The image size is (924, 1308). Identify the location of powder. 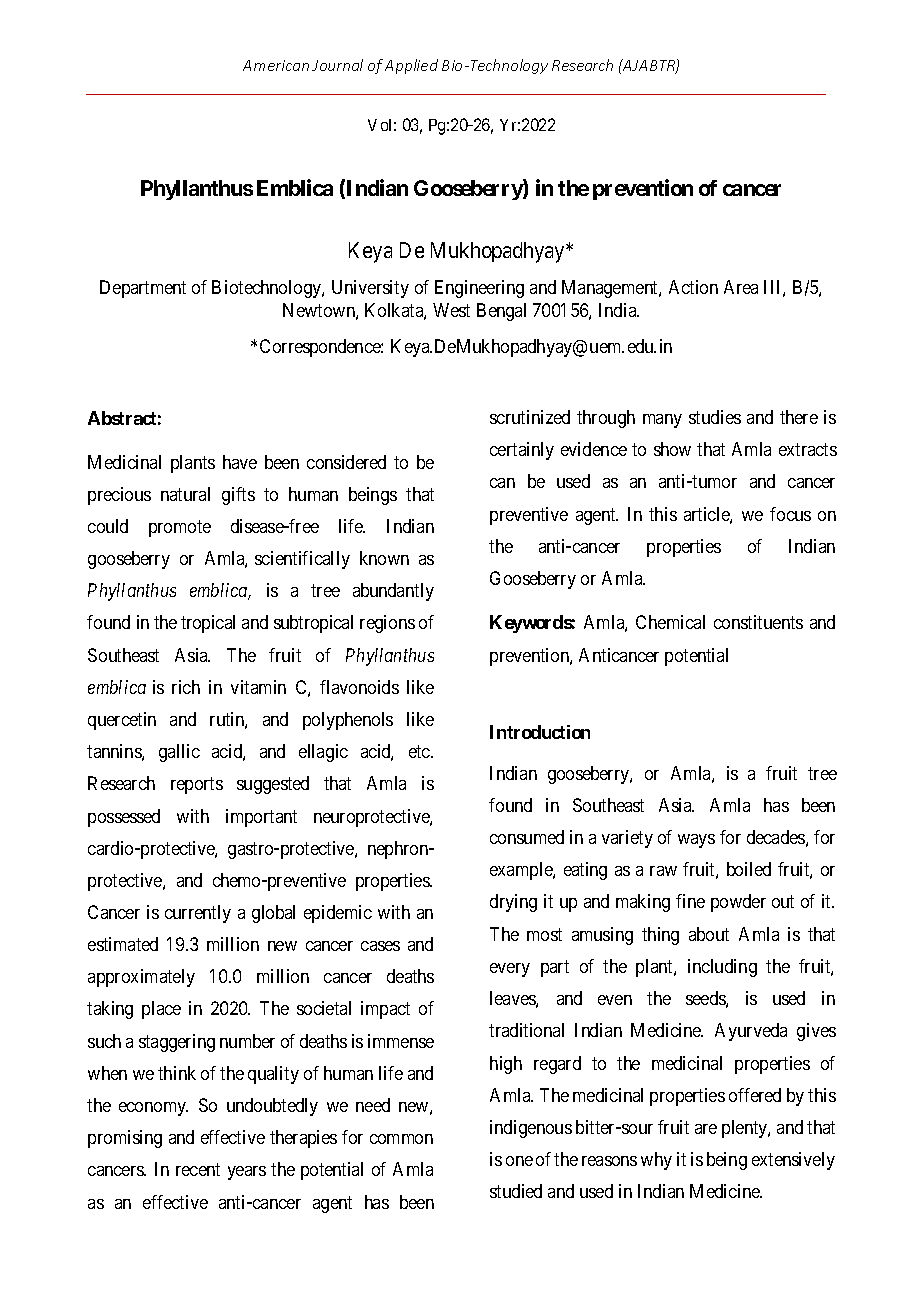
(738, 903).
